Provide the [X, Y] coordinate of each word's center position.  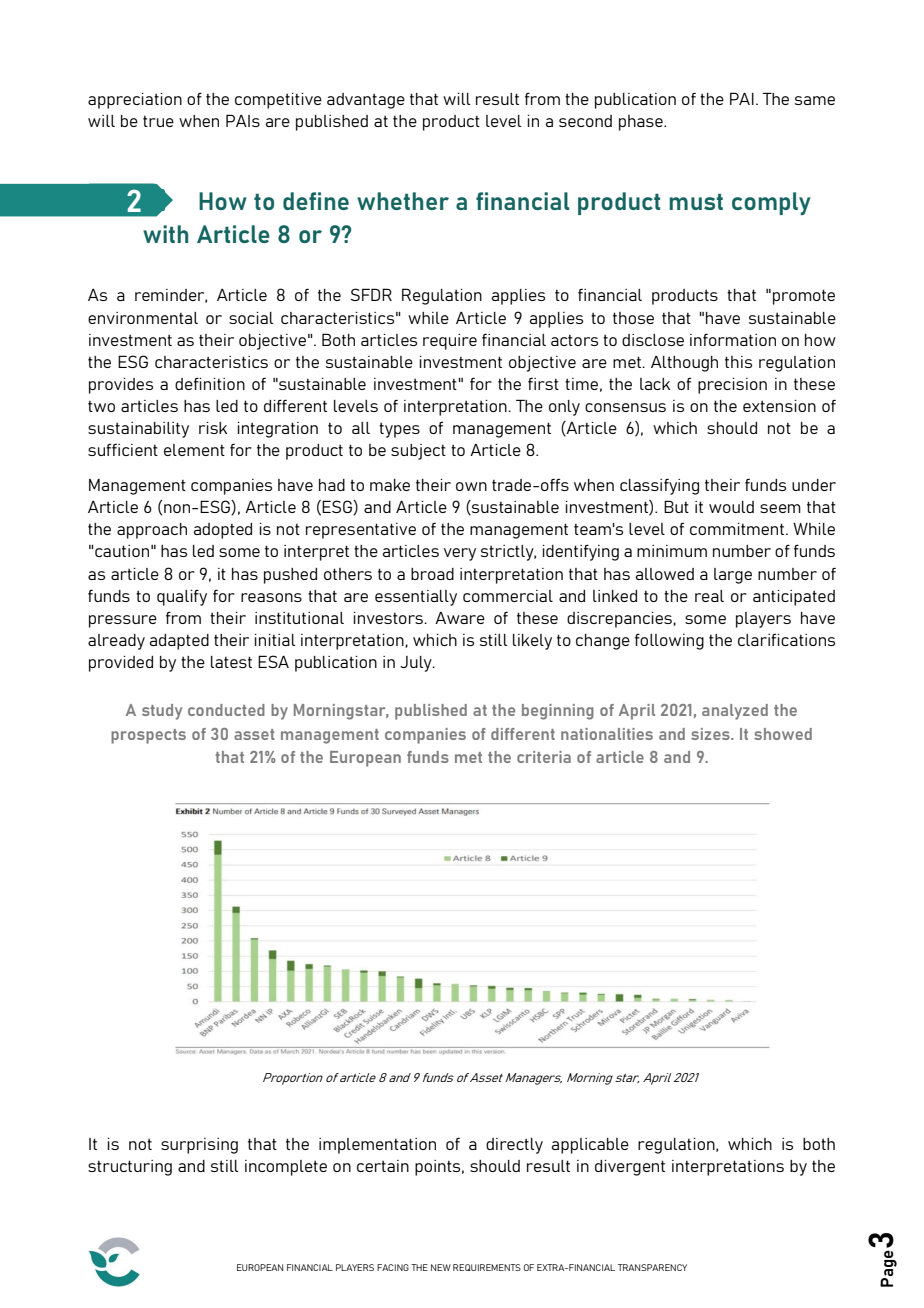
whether [403, 201]
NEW [441, 1267]
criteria [544, 757]
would [731, 507]
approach [152, 531]
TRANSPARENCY [652, 1267]
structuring [130, 1168]
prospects [148, 736]
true [158, 121]
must [696, 202]
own [471, 486]
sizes [711, 734]
